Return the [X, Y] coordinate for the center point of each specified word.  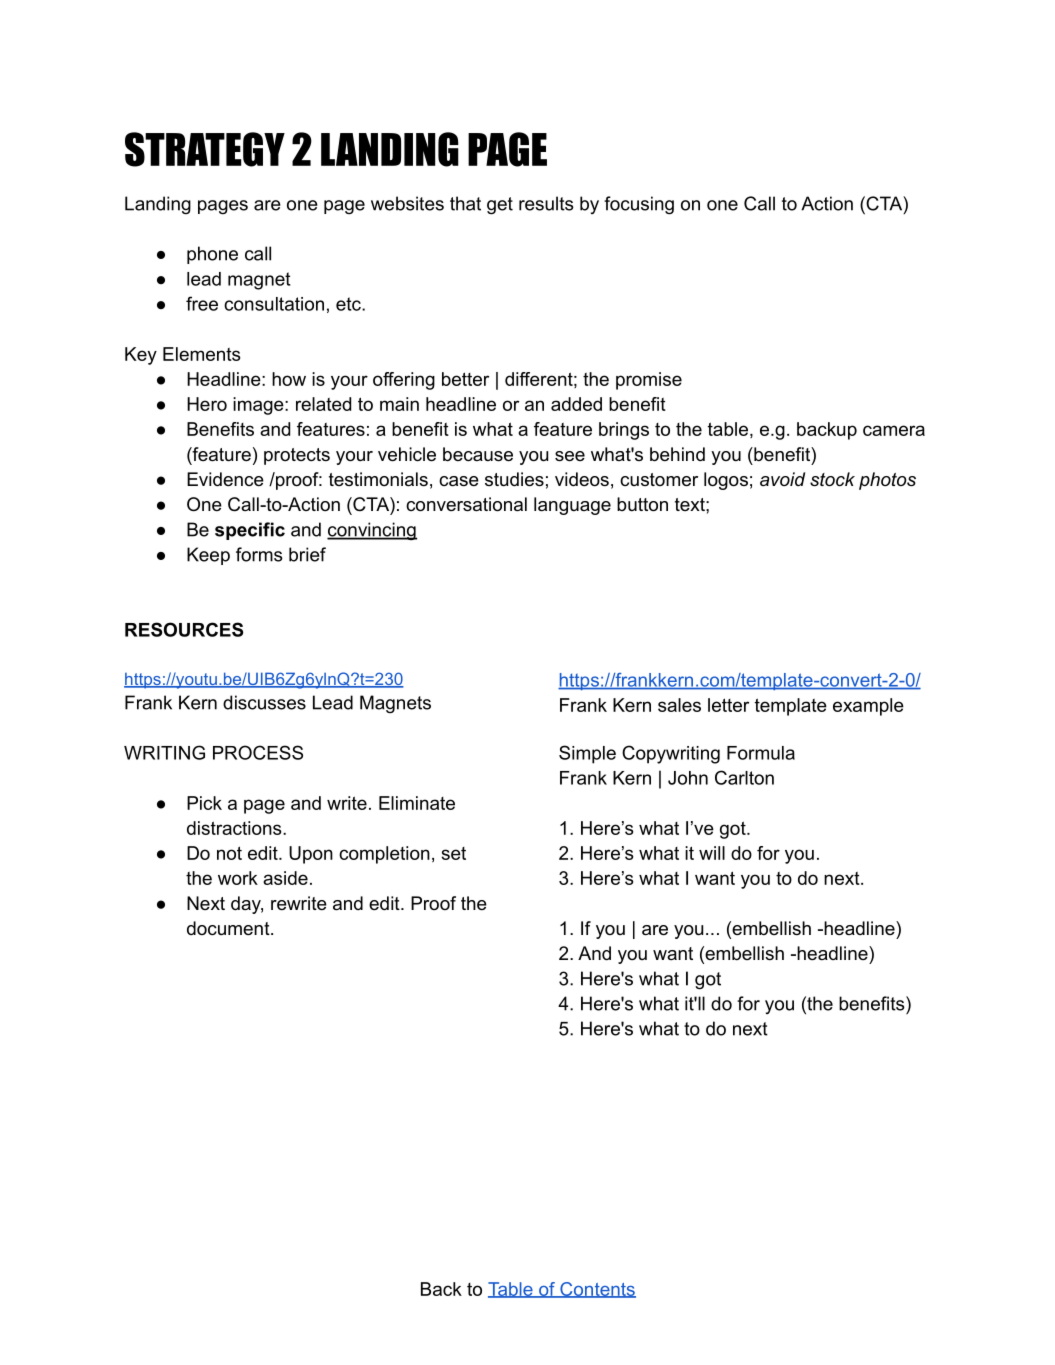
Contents [597, 1290]
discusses [264, 702]
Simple [587, 754]
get [500, 206]
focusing [639, 205]
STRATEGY [205, 149]
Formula [761, 753]
